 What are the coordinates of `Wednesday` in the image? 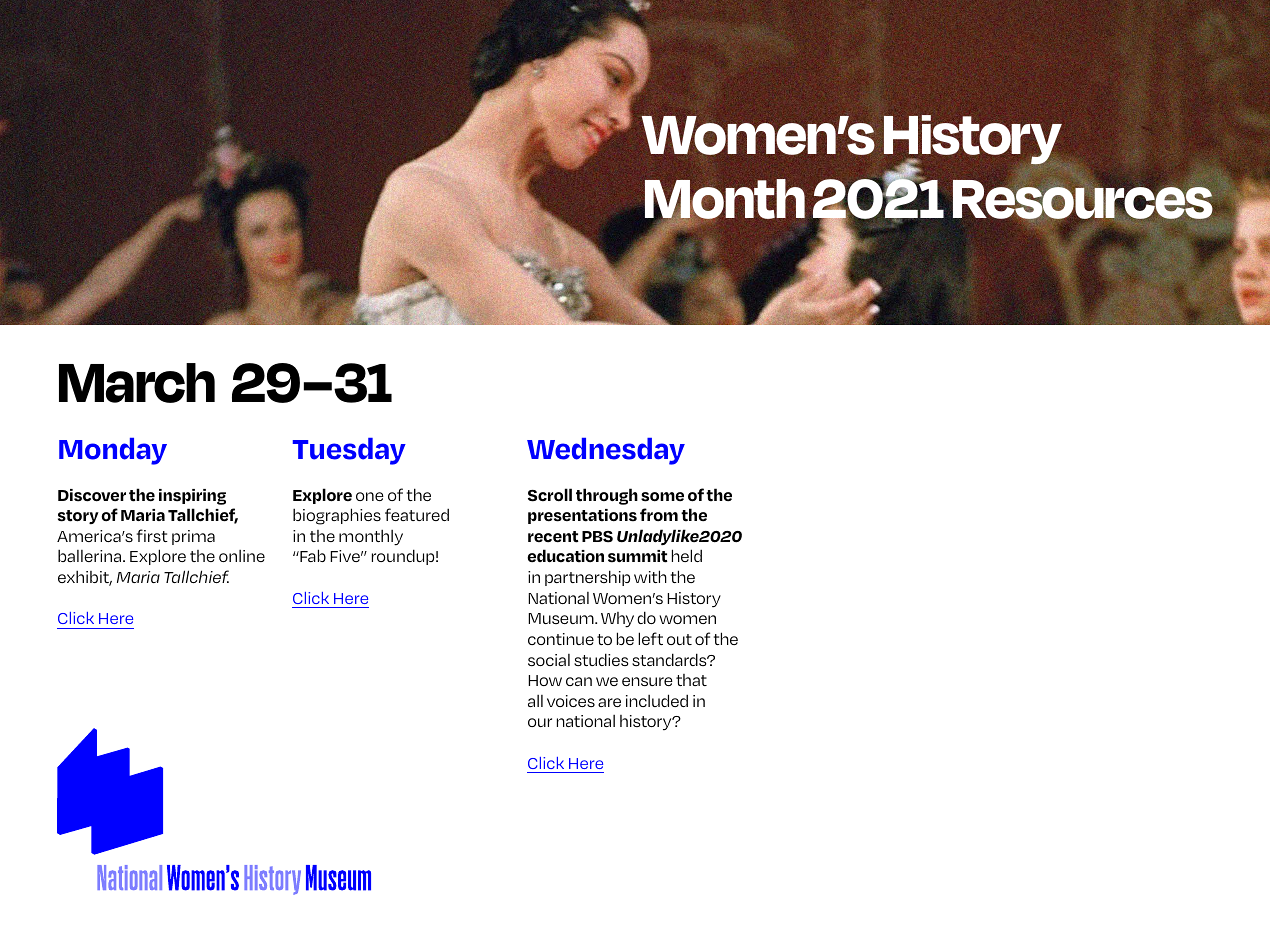 It's located at (606, 451).
